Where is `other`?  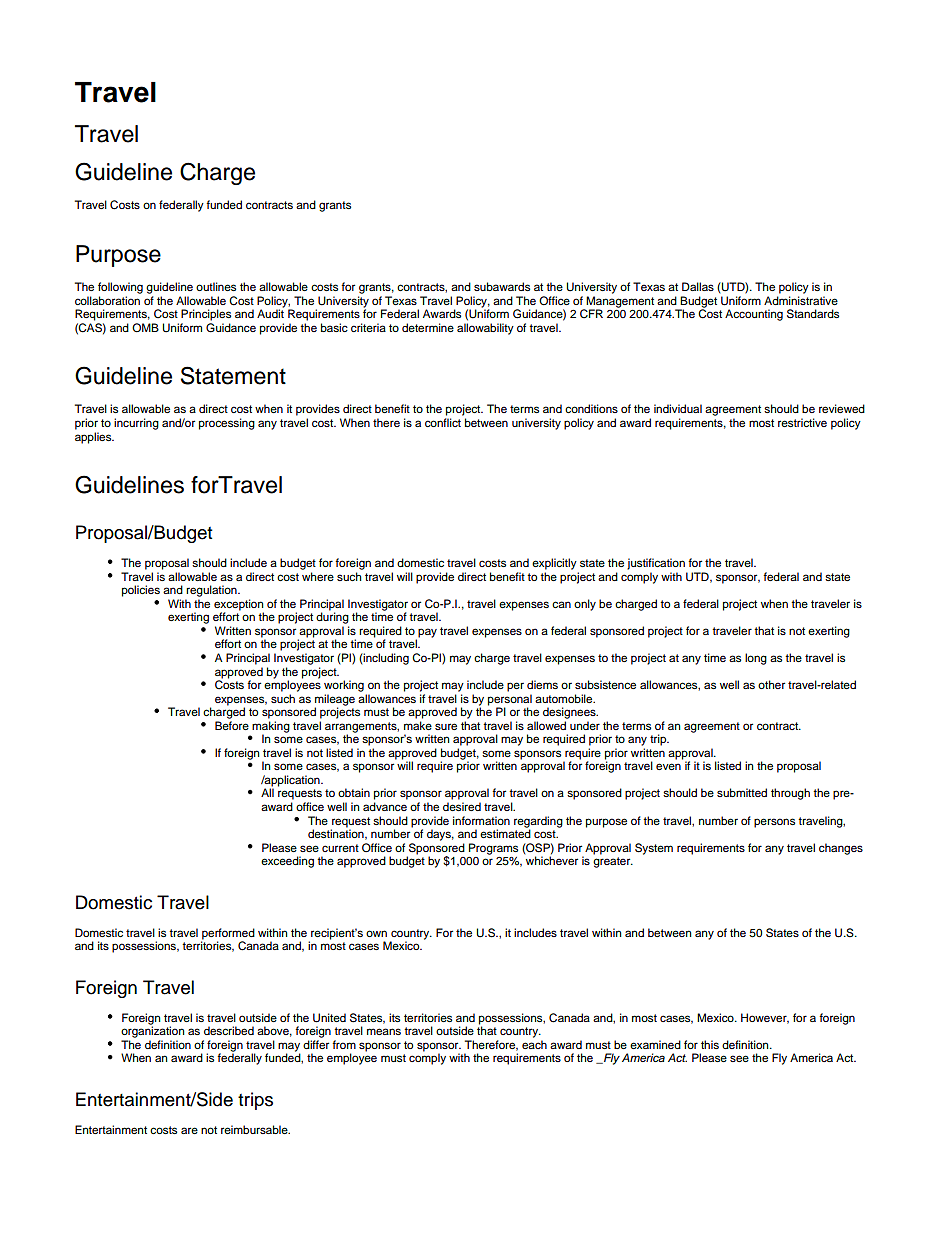 other is located at coordinates (771, 684).
